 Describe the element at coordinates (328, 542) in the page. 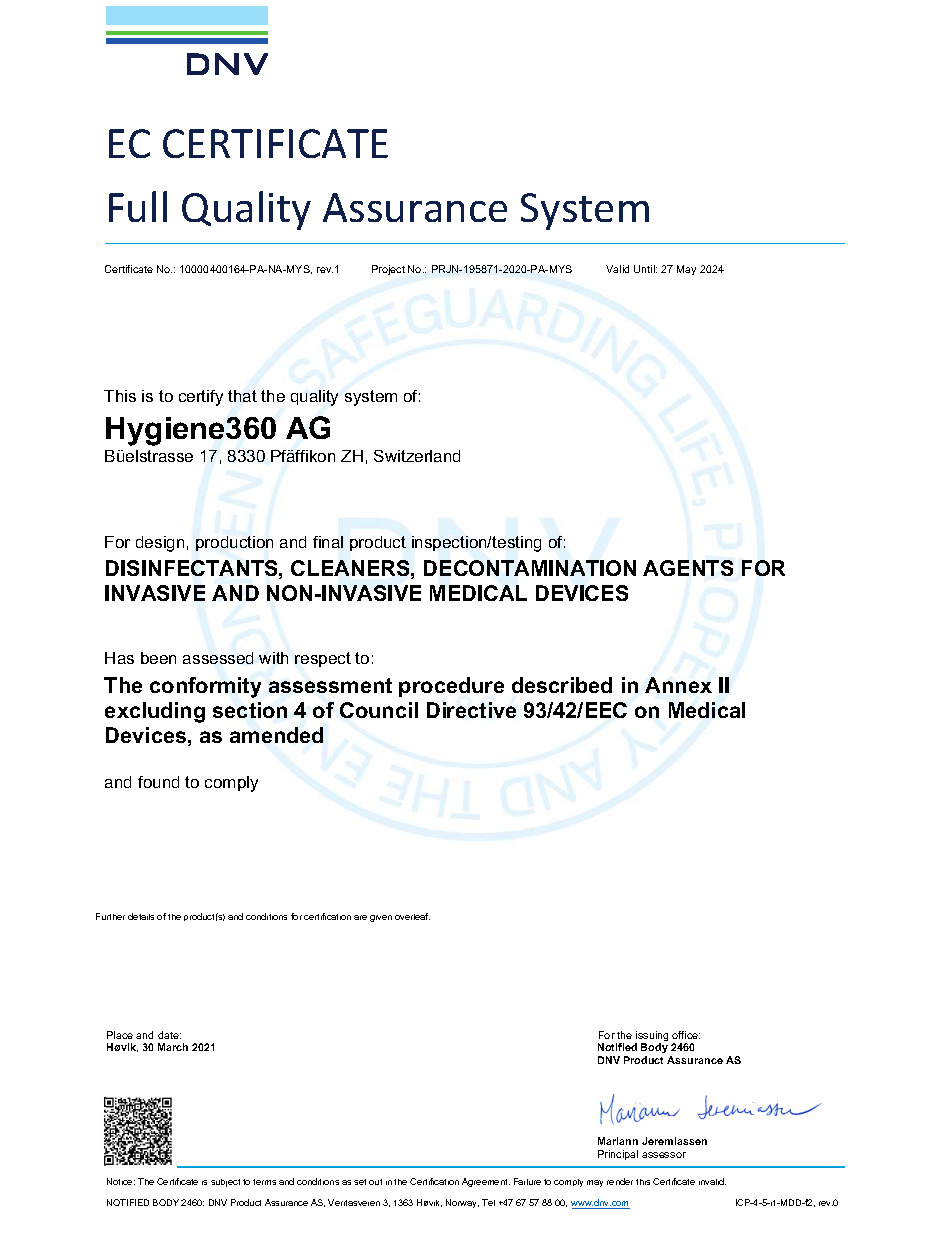

I see `final` at that location.
